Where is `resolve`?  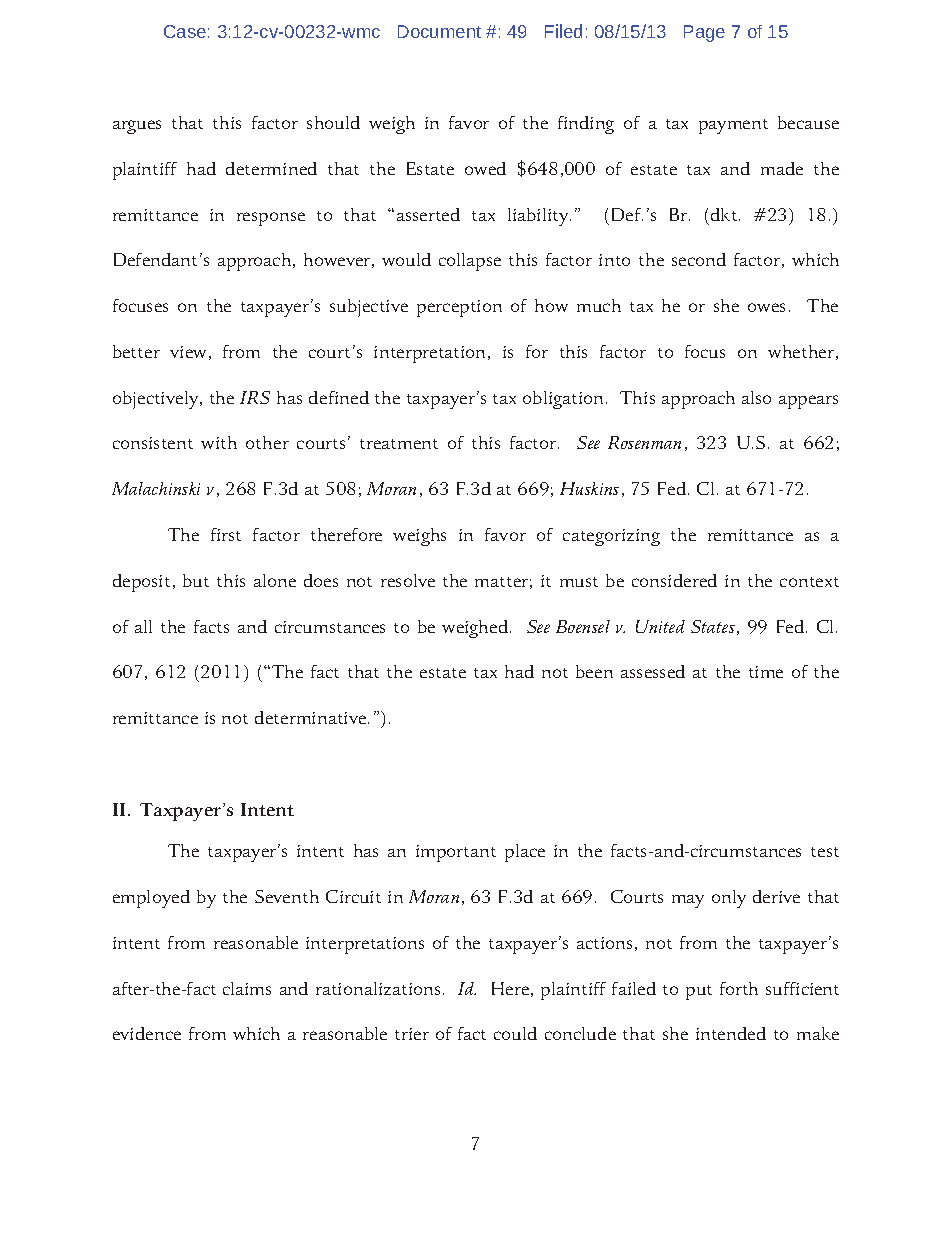
resolve is located at coordinates (408, 580).
